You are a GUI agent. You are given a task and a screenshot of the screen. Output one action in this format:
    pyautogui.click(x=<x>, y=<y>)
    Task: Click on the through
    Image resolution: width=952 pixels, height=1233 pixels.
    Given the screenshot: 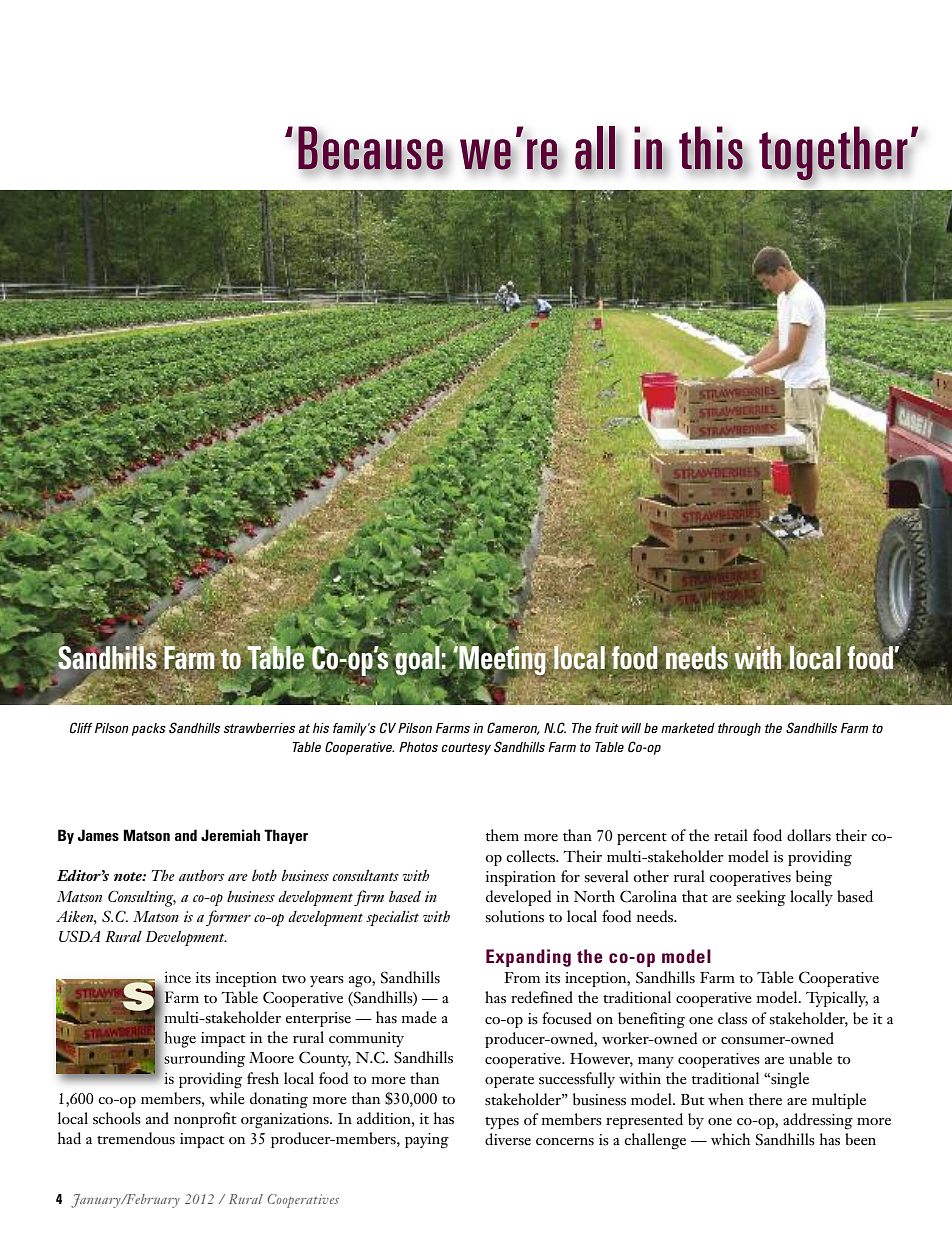 What is the action you would take?
    pyautogui.click(x=739, y=729)
